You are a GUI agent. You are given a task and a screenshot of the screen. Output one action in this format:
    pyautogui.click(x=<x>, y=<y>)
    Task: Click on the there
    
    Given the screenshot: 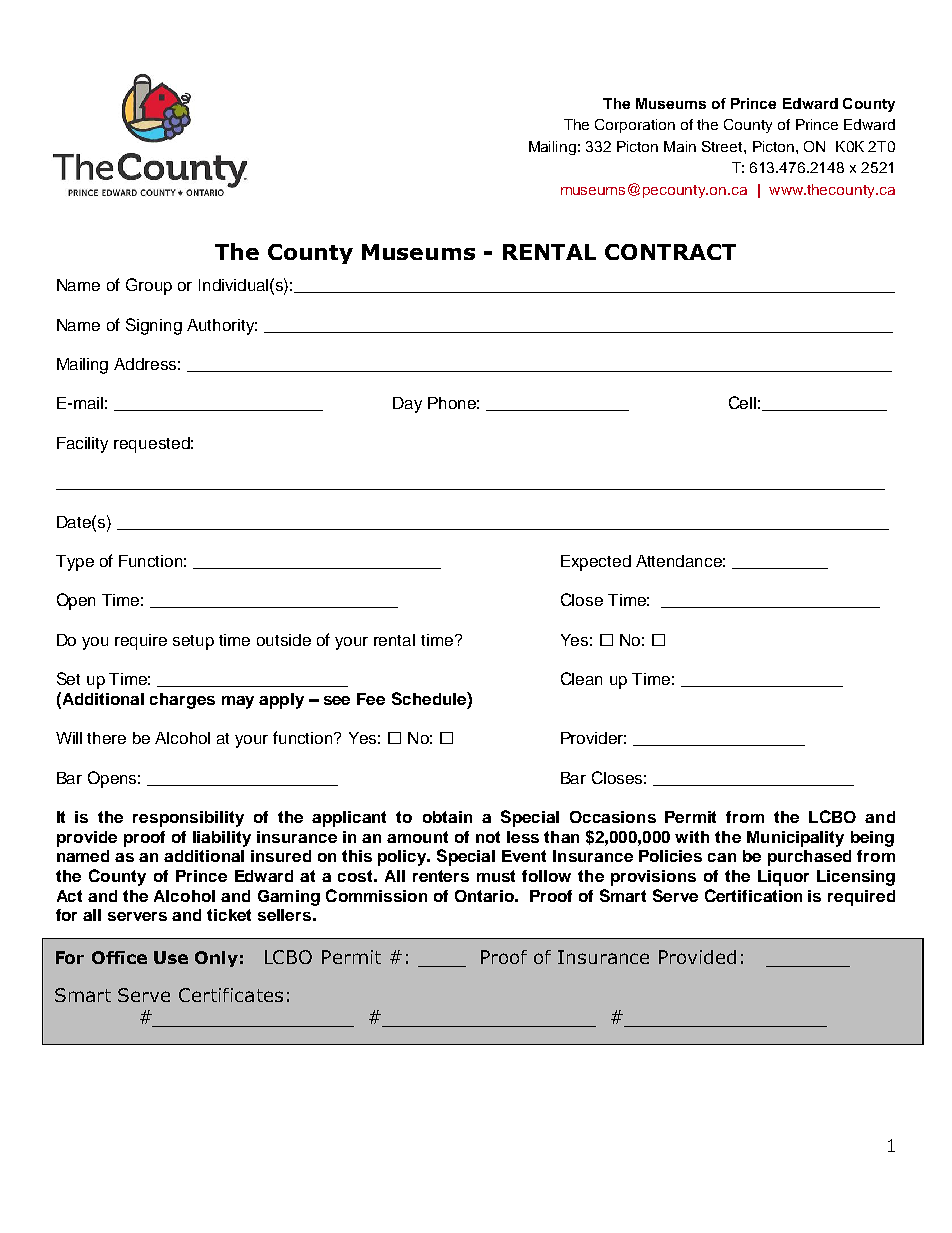 What is the action you would take?
    pyautogui.click(x=106, y=738)
